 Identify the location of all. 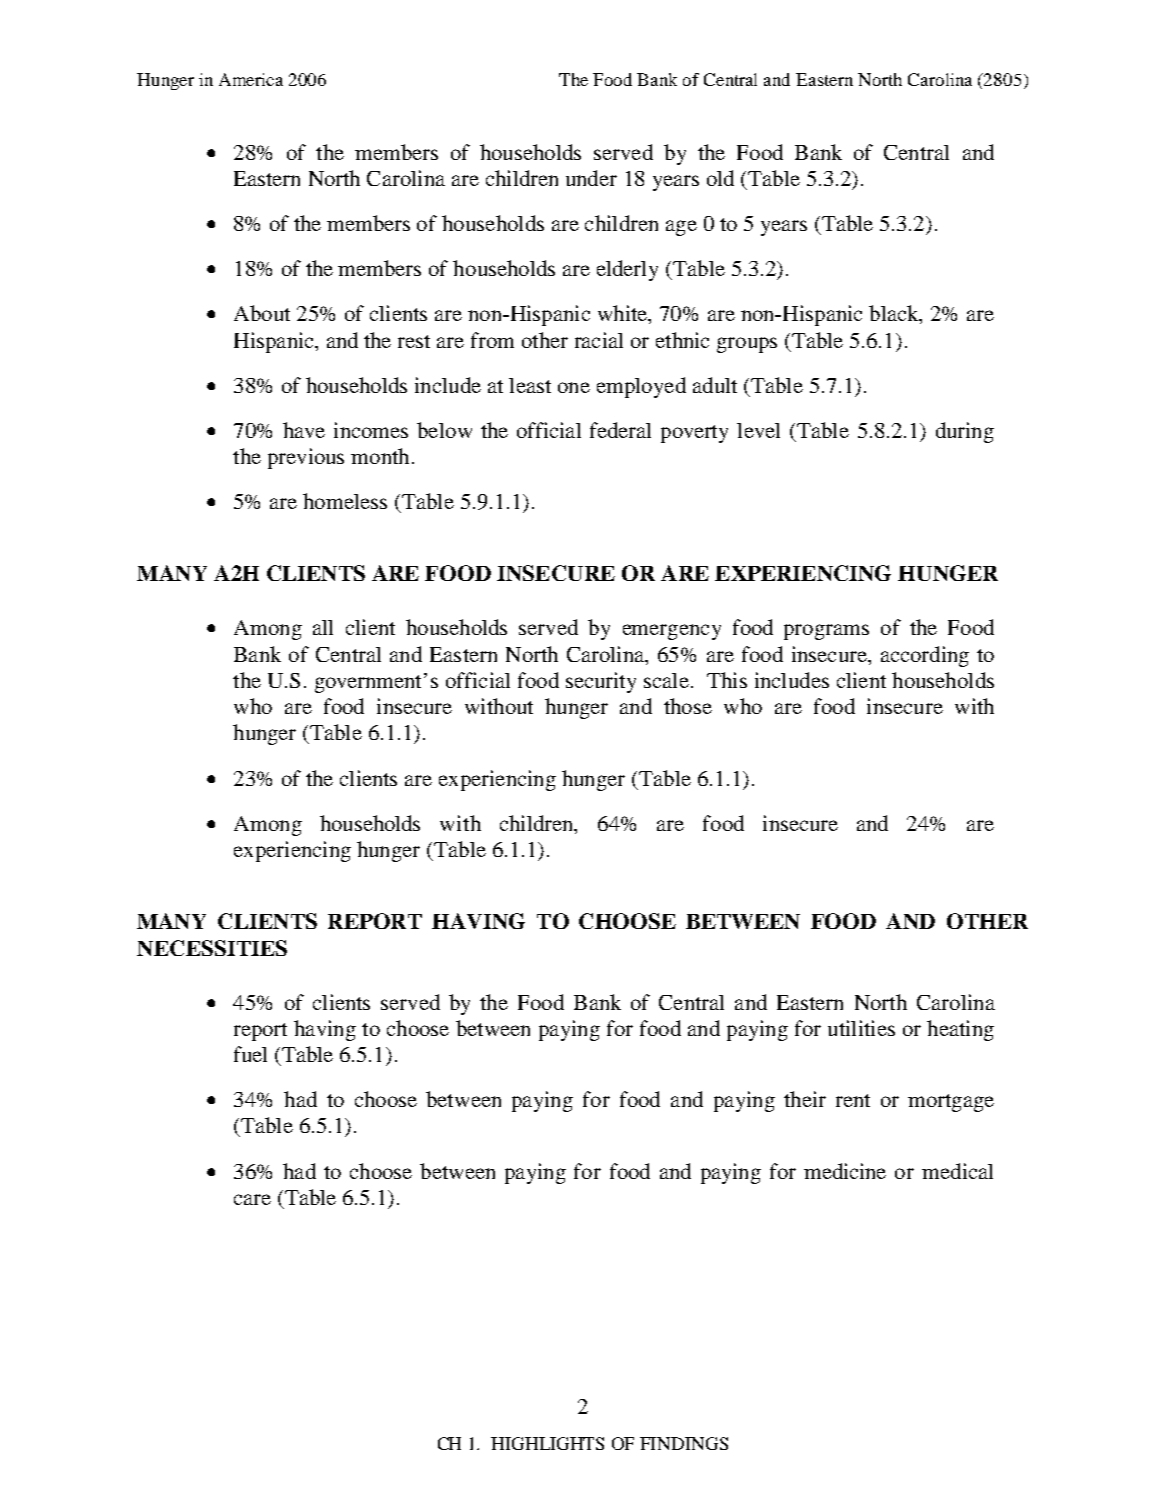
(323, 627).
